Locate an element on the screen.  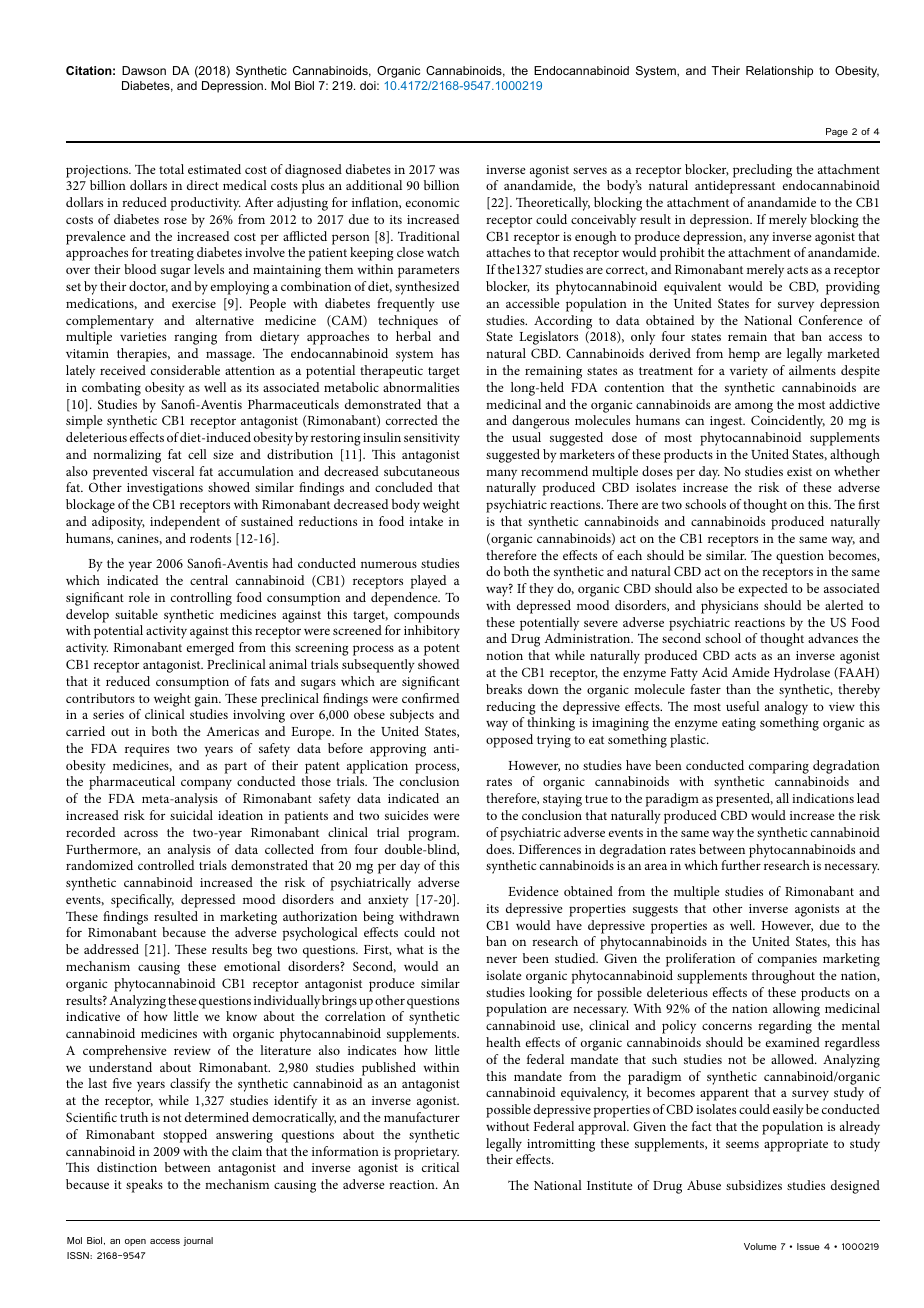
was is located at coordinates (449, 170).
